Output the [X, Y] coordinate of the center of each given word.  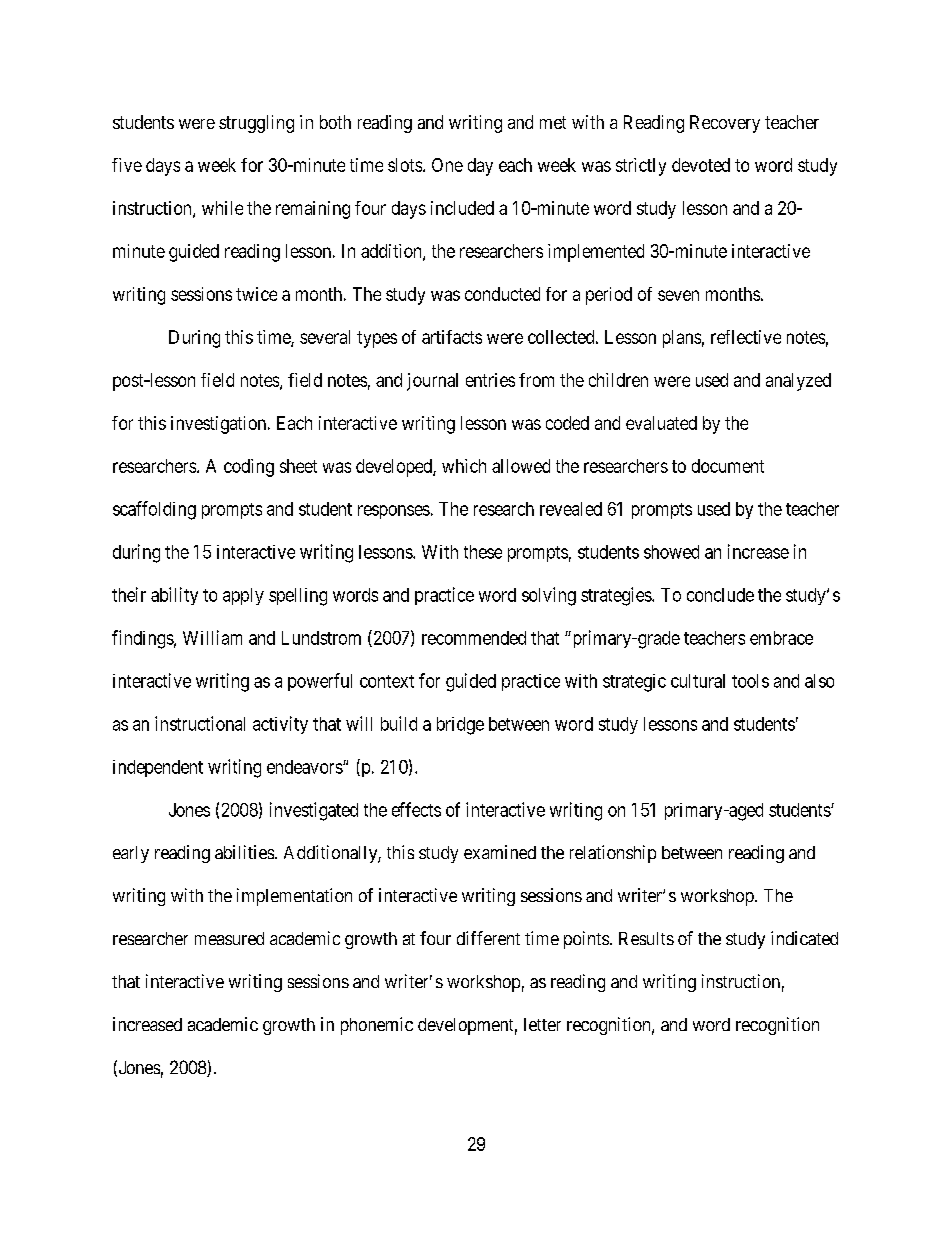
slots [405, 165]
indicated [804, 938]
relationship [613, 854]
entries [490, 380]
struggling [256, 124]
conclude [720, 595]
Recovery [725, 124]
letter [542, 1024]
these [483, 552]
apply [243, 596]
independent [158, 768]
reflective [746, 337]
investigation [220, 425]
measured [229, 938]
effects [416, 809]
